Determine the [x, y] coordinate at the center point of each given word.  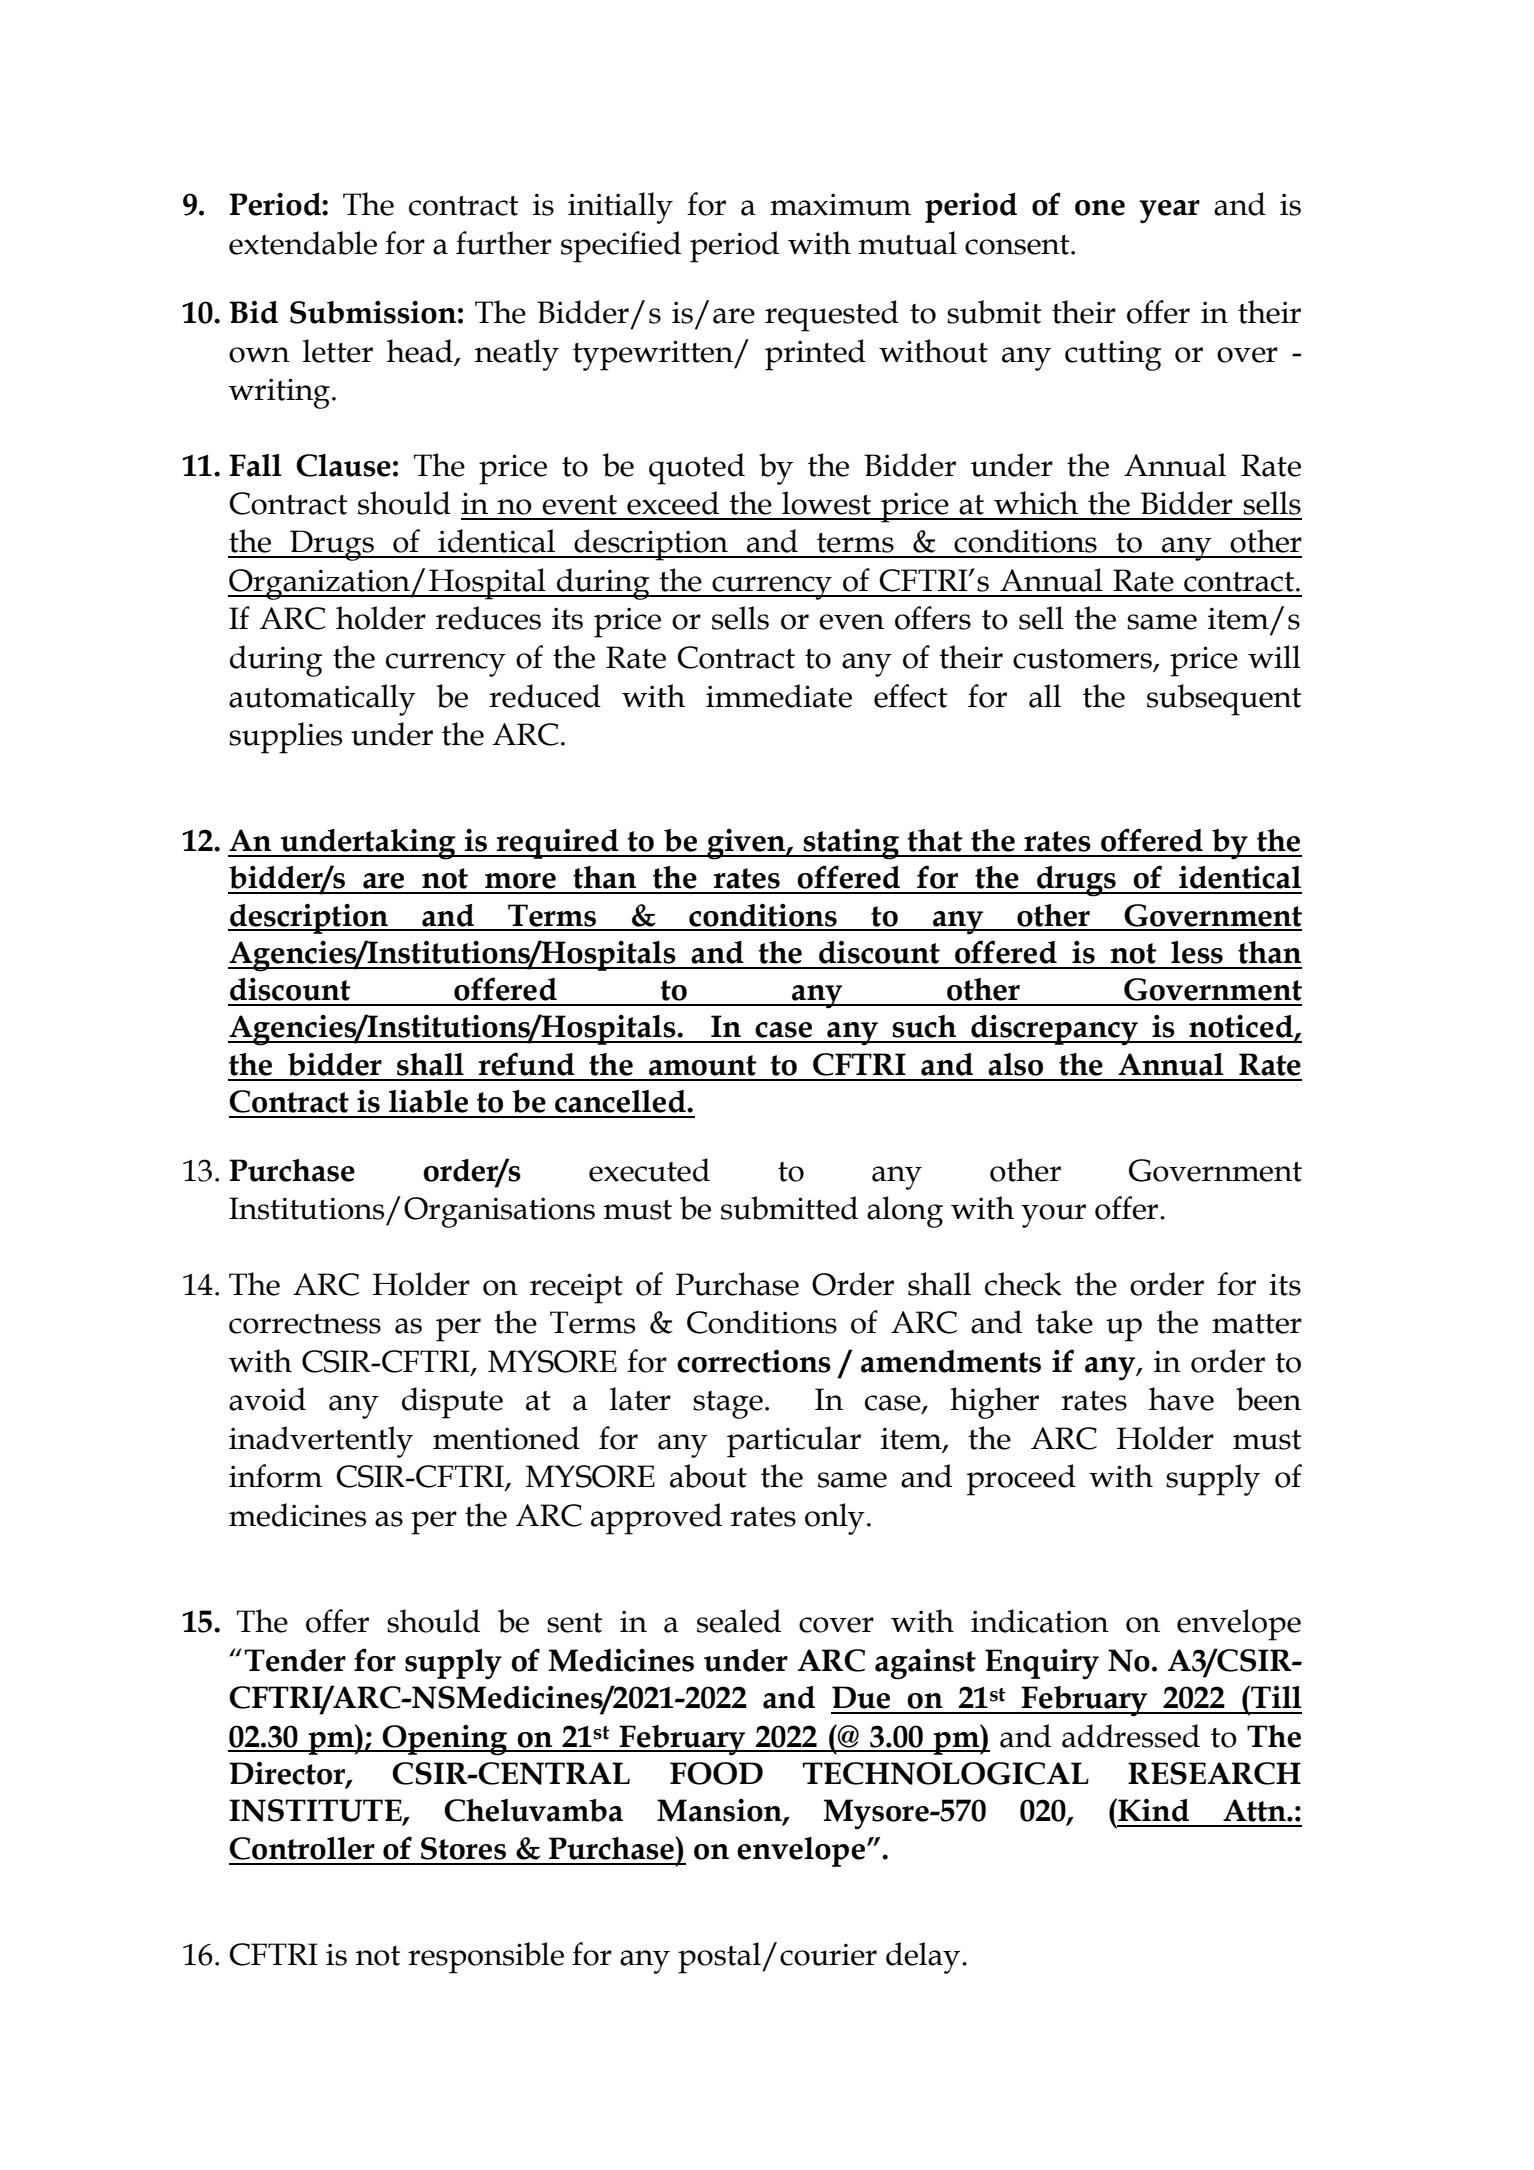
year [1169, 212]
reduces [488, 618]
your [1053, 1216]
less [1197, 952]
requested [832, 316]
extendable [303, 243]
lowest [826, 503]
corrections [754, 1361]
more [520, 881]
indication [1040, 1621]
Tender [295, 1660]
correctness [305, 1324]
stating [852, 844]
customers [1083, 660]
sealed [739, 1621]
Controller [302, 1848]
